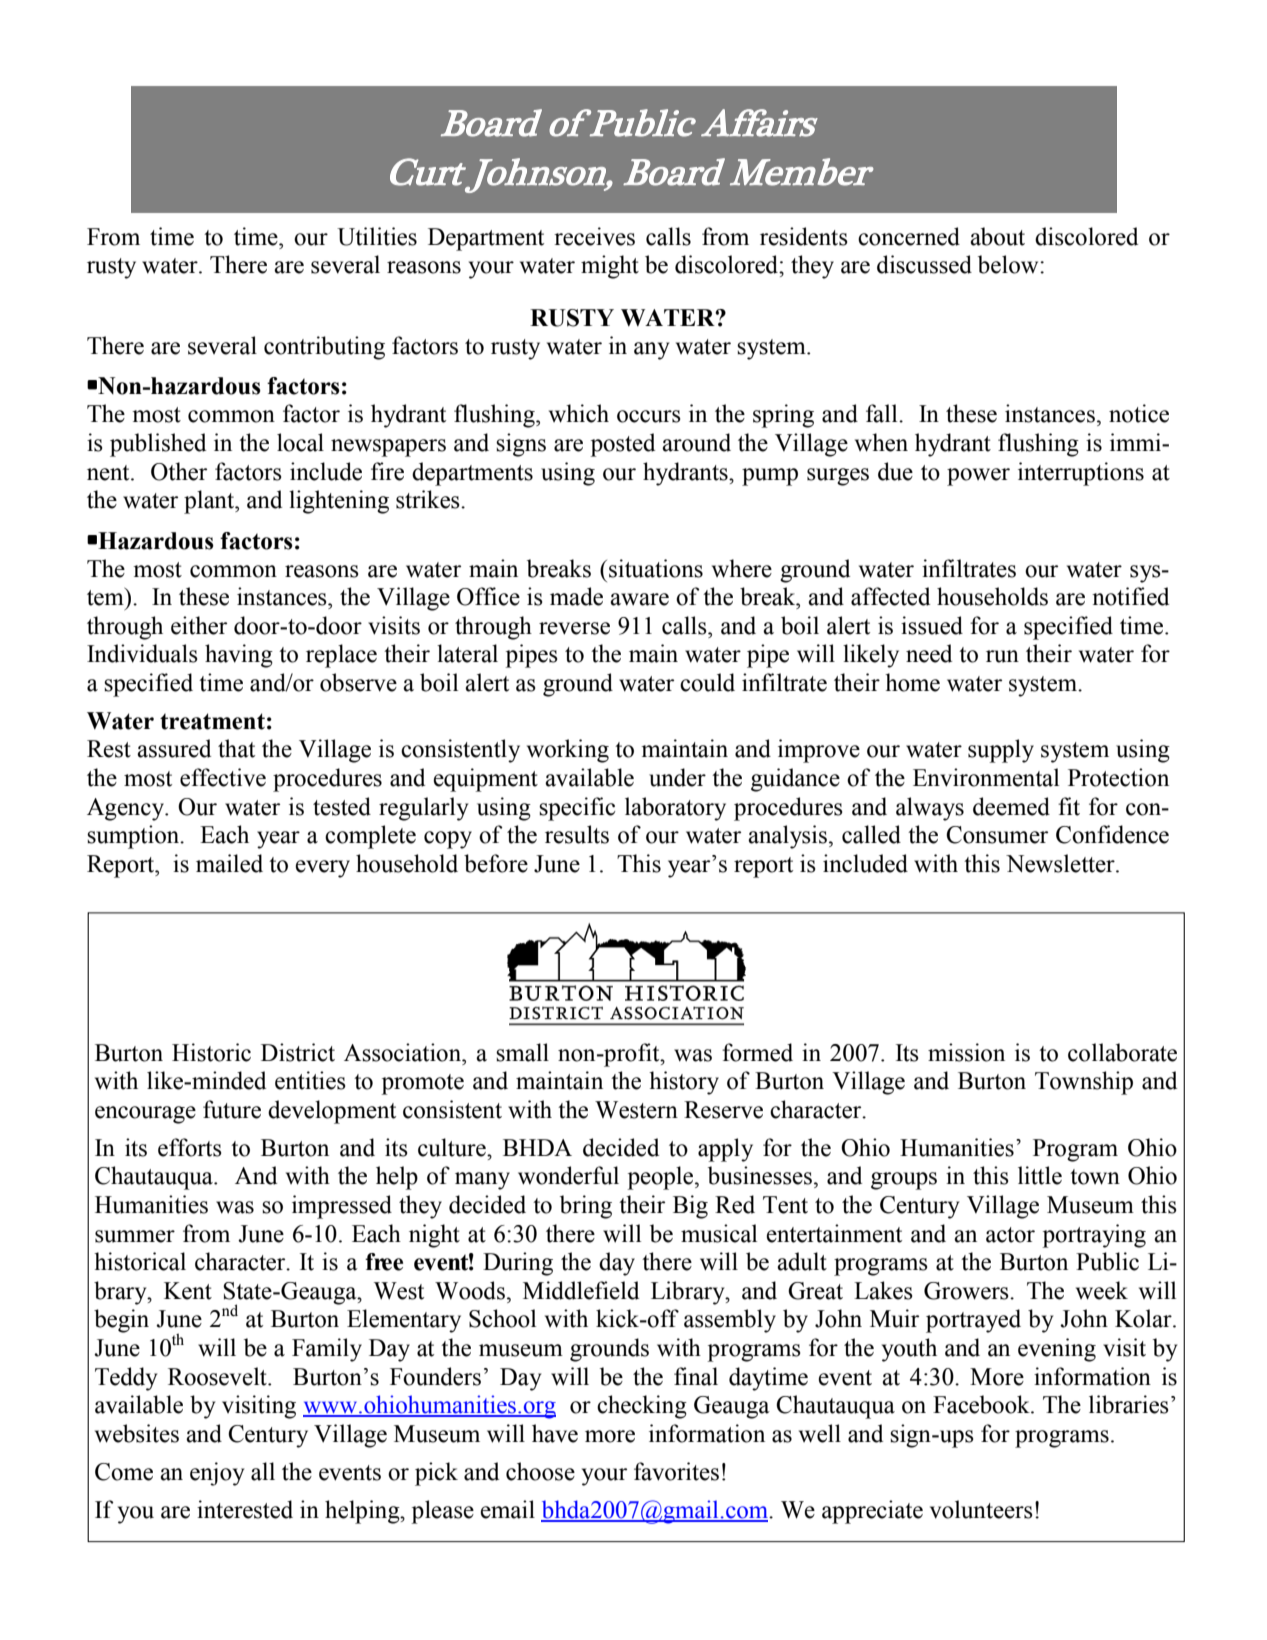 The height and width of the screenshot is (1640, 1267). What do you see at coordinates (676, 1471) in the screenshot?
I see `favorites` at bounding box center [676, 1471].
